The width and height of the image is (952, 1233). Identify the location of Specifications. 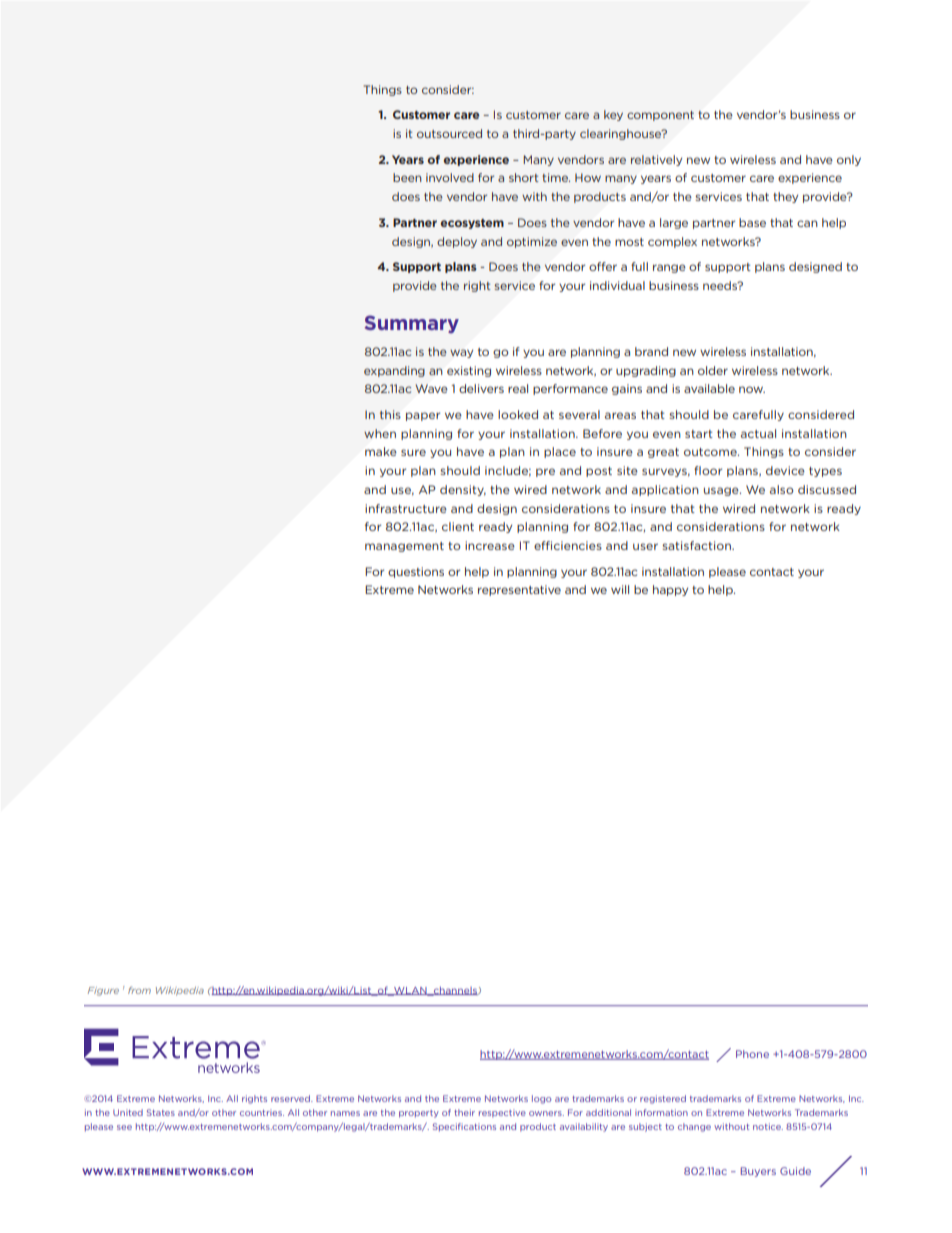
(464, 1127).
